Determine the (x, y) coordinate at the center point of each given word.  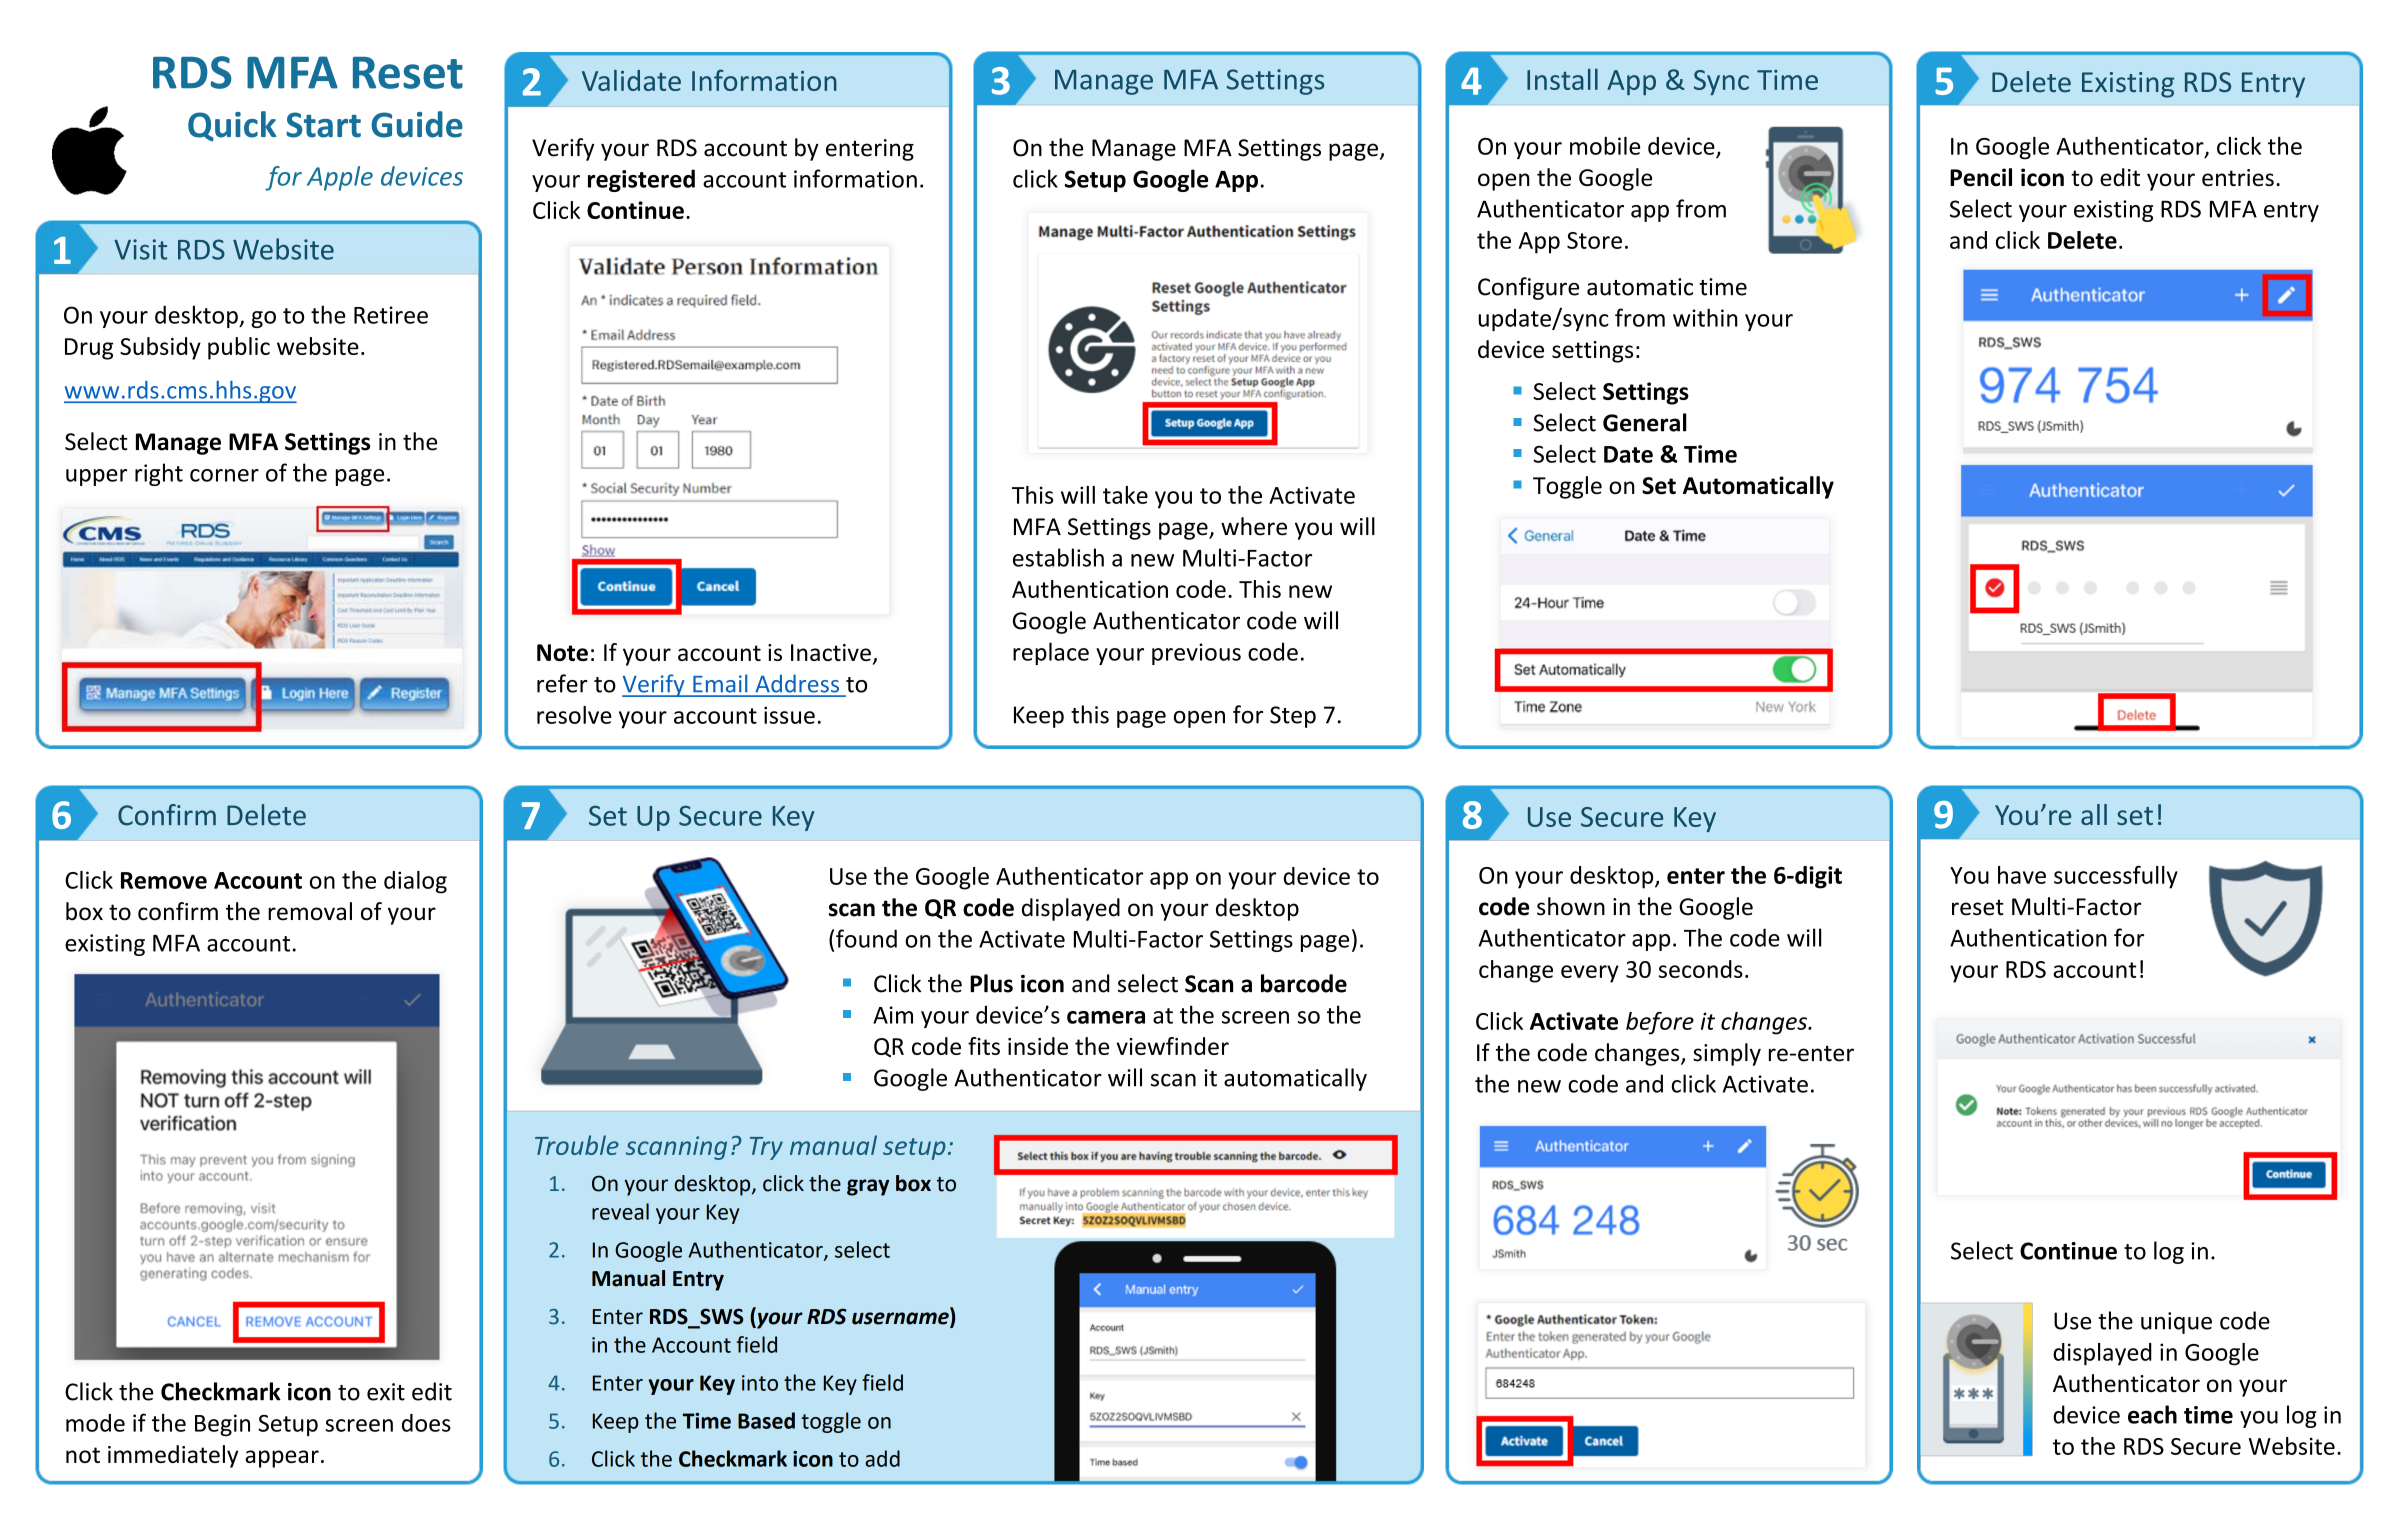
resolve (574, 715)
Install (1562, 79)
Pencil (1981, 177)
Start (323, 125)
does (426, 1423)
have (2022, 875)
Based (766, 1420)
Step (1293, 717)
